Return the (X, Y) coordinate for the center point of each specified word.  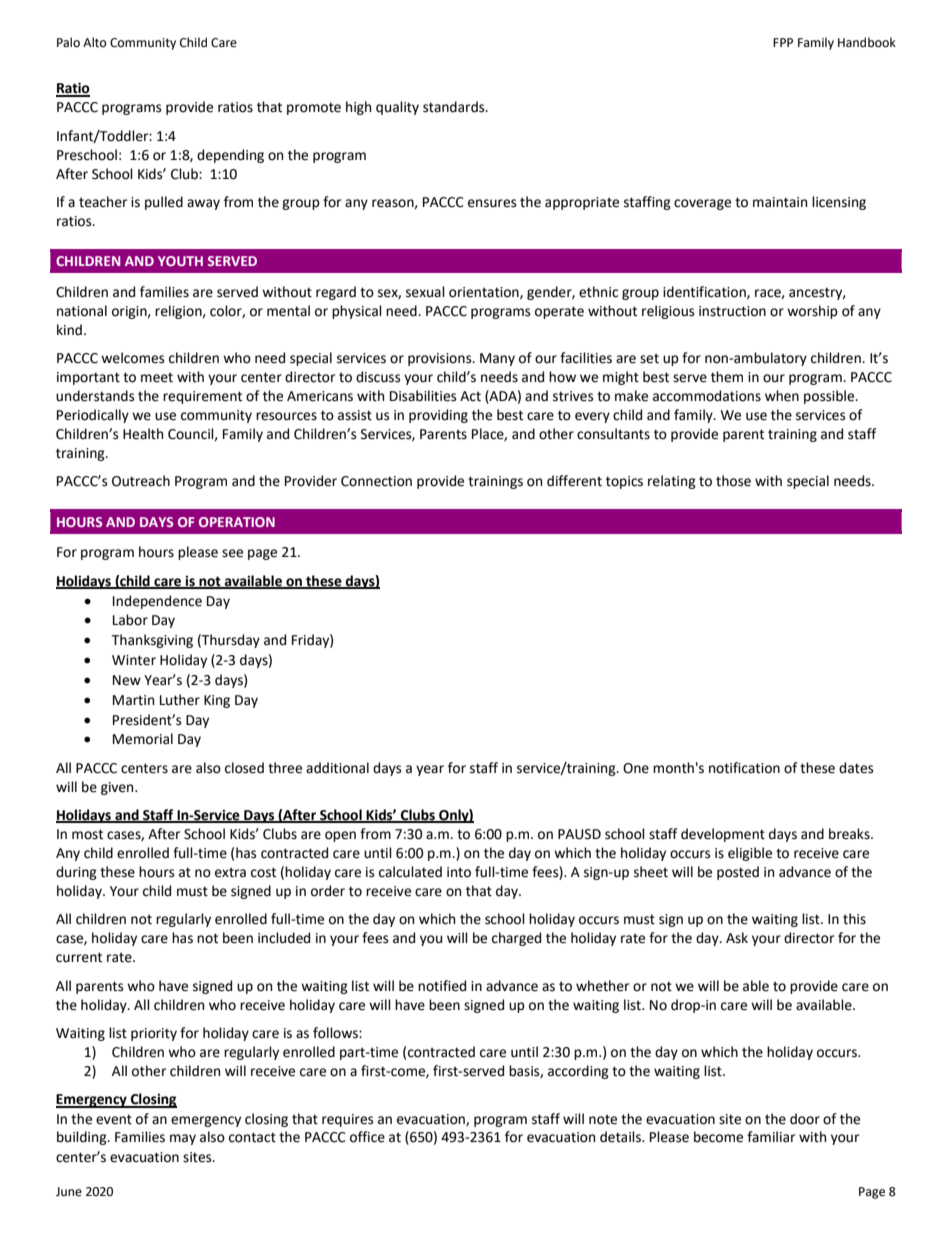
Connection (376, 481)
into (459, 872)
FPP (783, 42)
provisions (441, 359)
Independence (157, 602)
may (183, 1139)
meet (157, 378)
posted (738, 873)
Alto (95, 42)
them (727, 377)
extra (230, 873)
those (733, 481)
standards (455, 107)
